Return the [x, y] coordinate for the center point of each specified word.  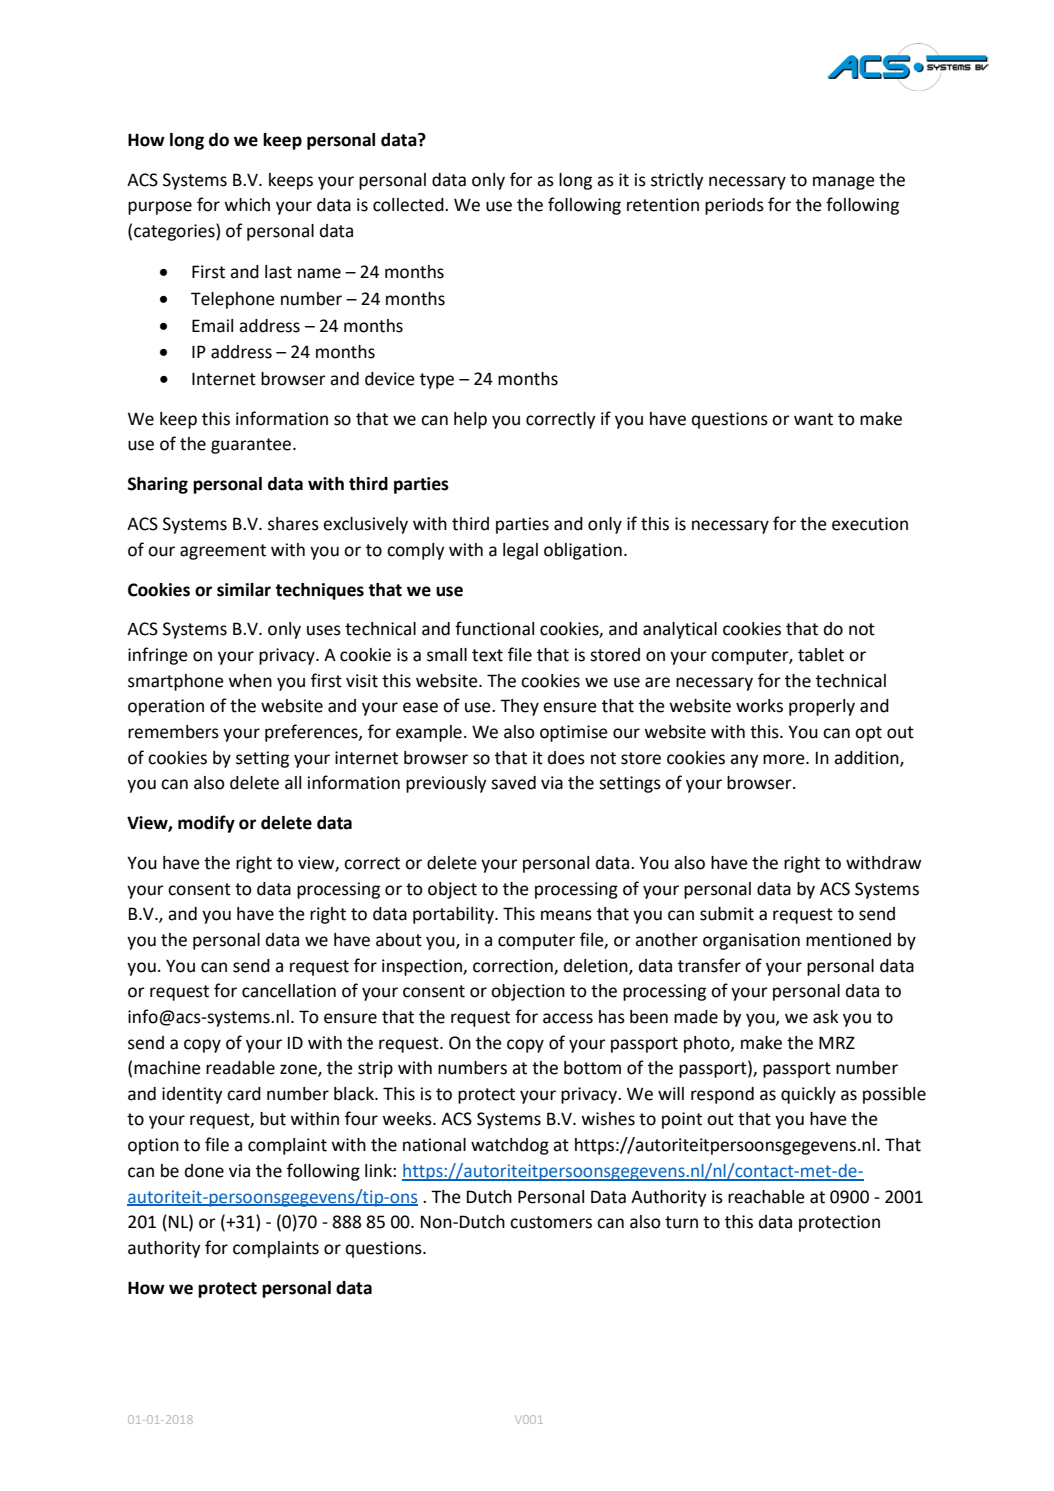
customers [551, 1222]
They [519, 707]
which [247, 205]
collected [409, 205]
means [566, 915]
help [470, 420]
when [250, 681]
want [813, 419]
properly [822, 707]
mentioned [848, 940]
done [204, 1171]
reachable [766, 1197]
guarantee [252, 446]
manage [844, 183]
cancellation [289, 991]
